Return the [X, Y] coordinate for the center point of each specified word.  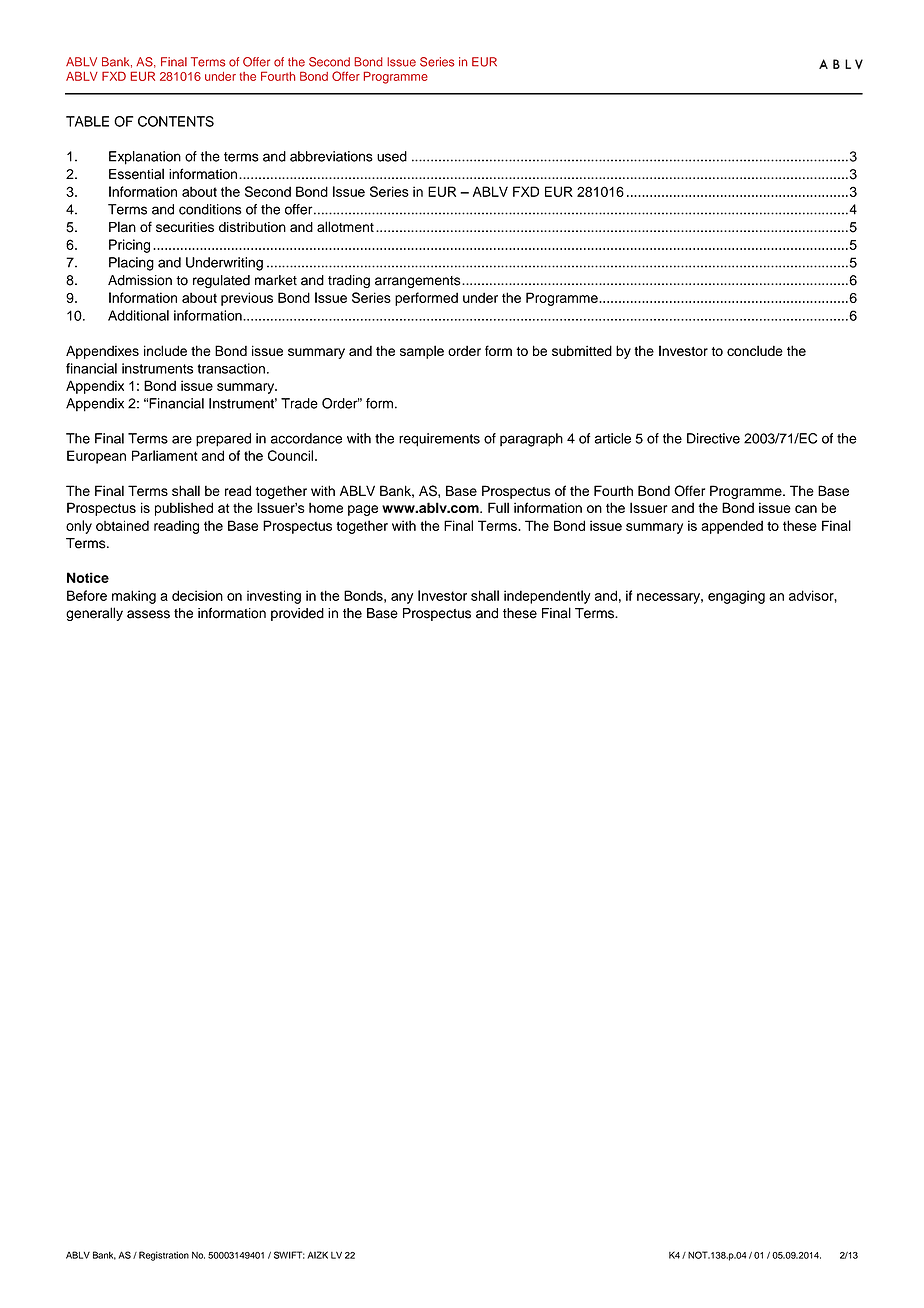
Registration [164, 1256]
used [392, 156]
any [402, 598]
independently [547, 597]
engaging [736, 597]
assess [148, 614]
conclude [755, 350]
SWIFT [289, 1255]
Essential [136, 174]
